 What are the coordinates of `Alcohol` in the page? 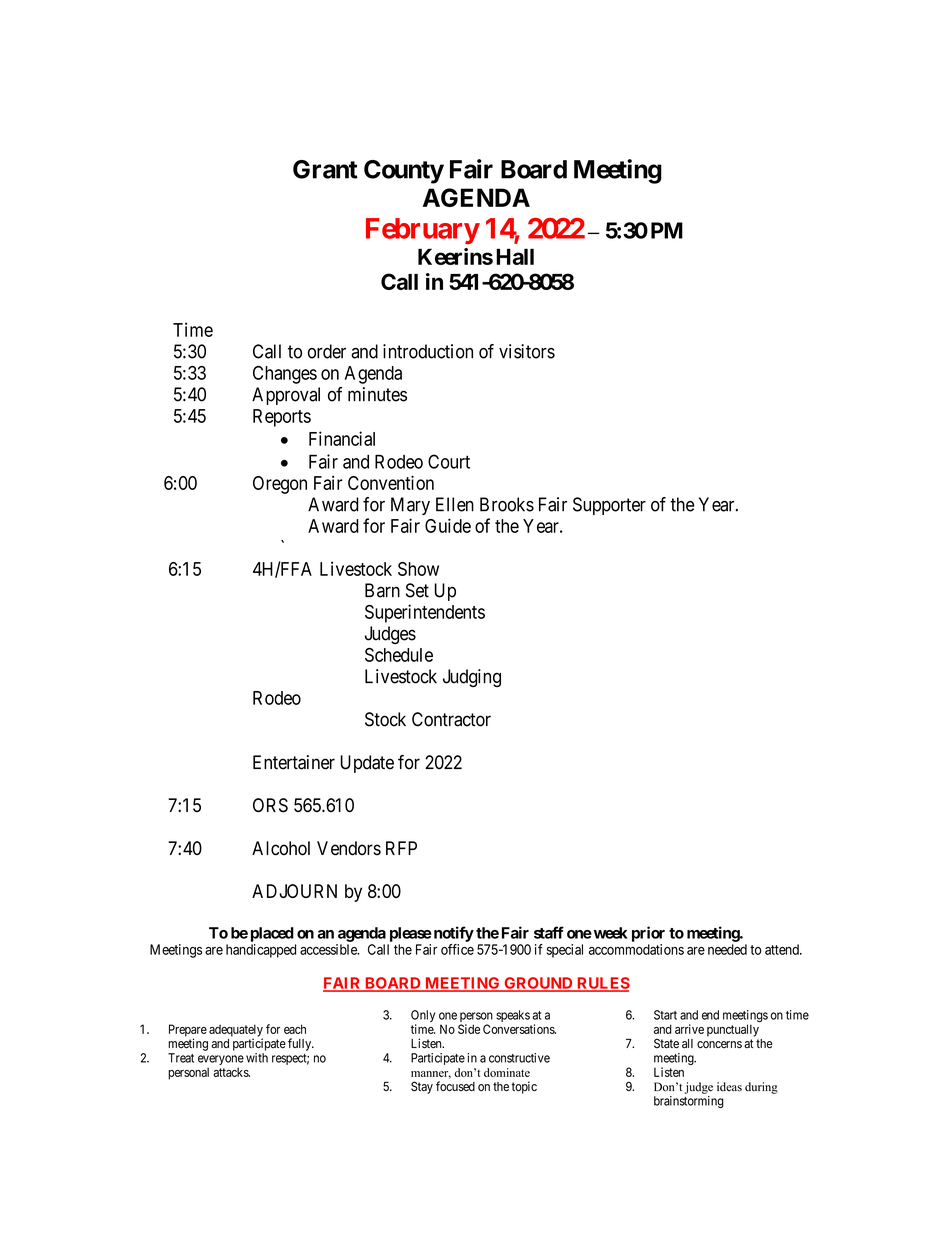 It's located at (281, 848).
